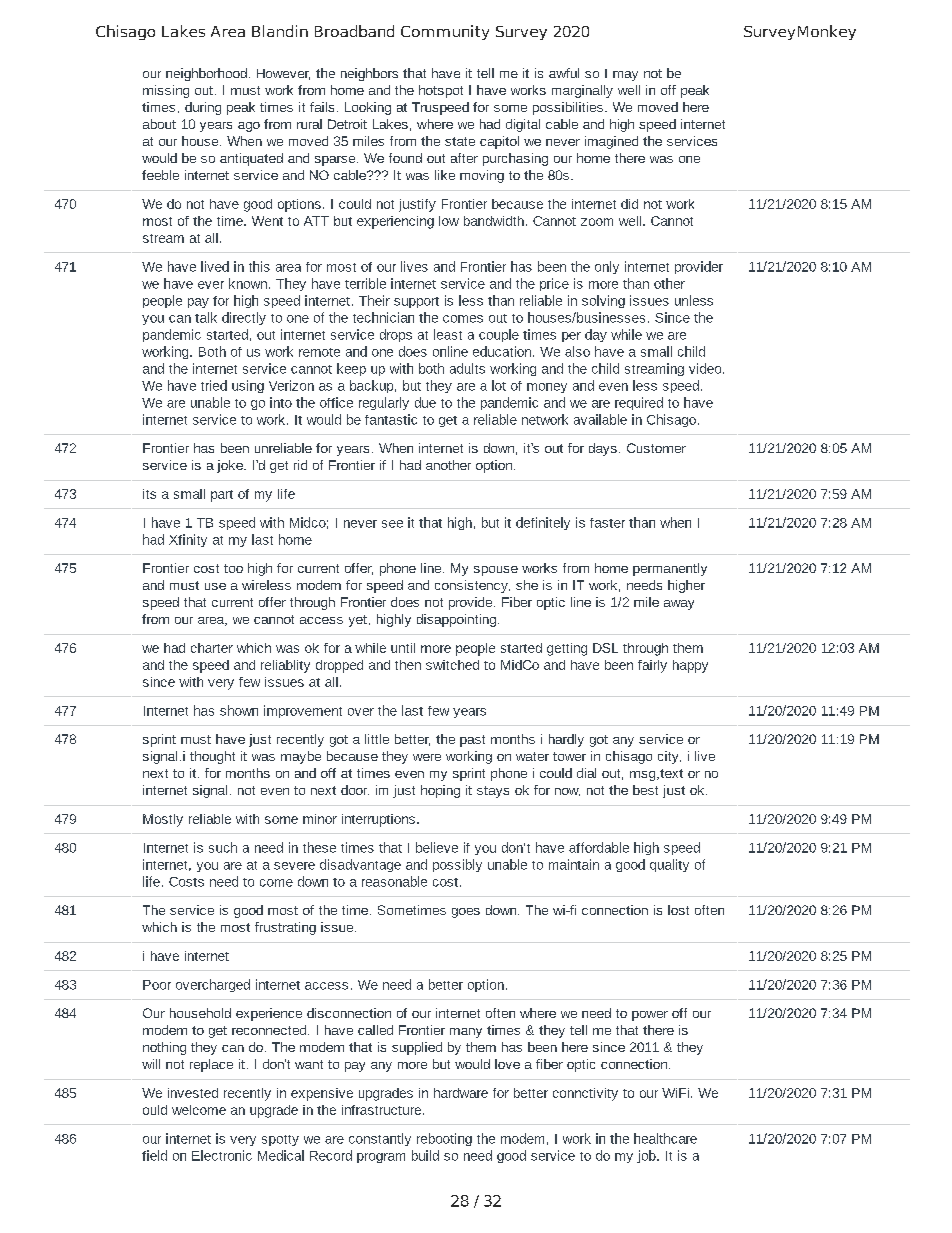  Describe the element at coordinates (582, 91) in the screenshot. I see `marginally` at that location.
